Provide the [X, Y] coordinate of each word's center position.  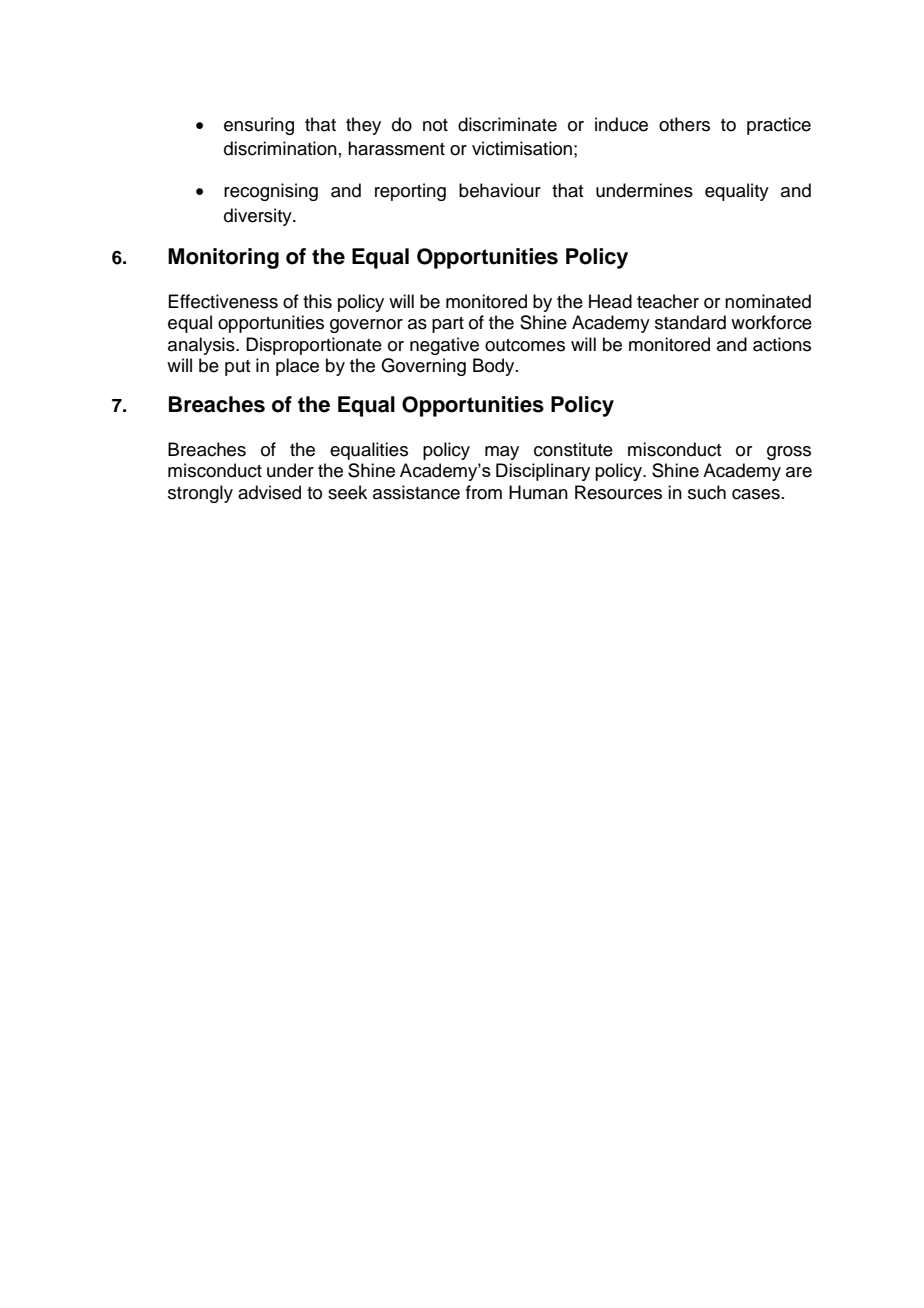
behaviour [500, 190]
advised [269, 492]
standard [690, 322]
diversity [259, 217]
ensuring [259, 126]
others [684, 124]
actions [782, 344]
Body [495, 367]
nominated [768, 301]
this [317, 301]
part [448, 325]
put [237, 368]
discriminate [507, 124]
